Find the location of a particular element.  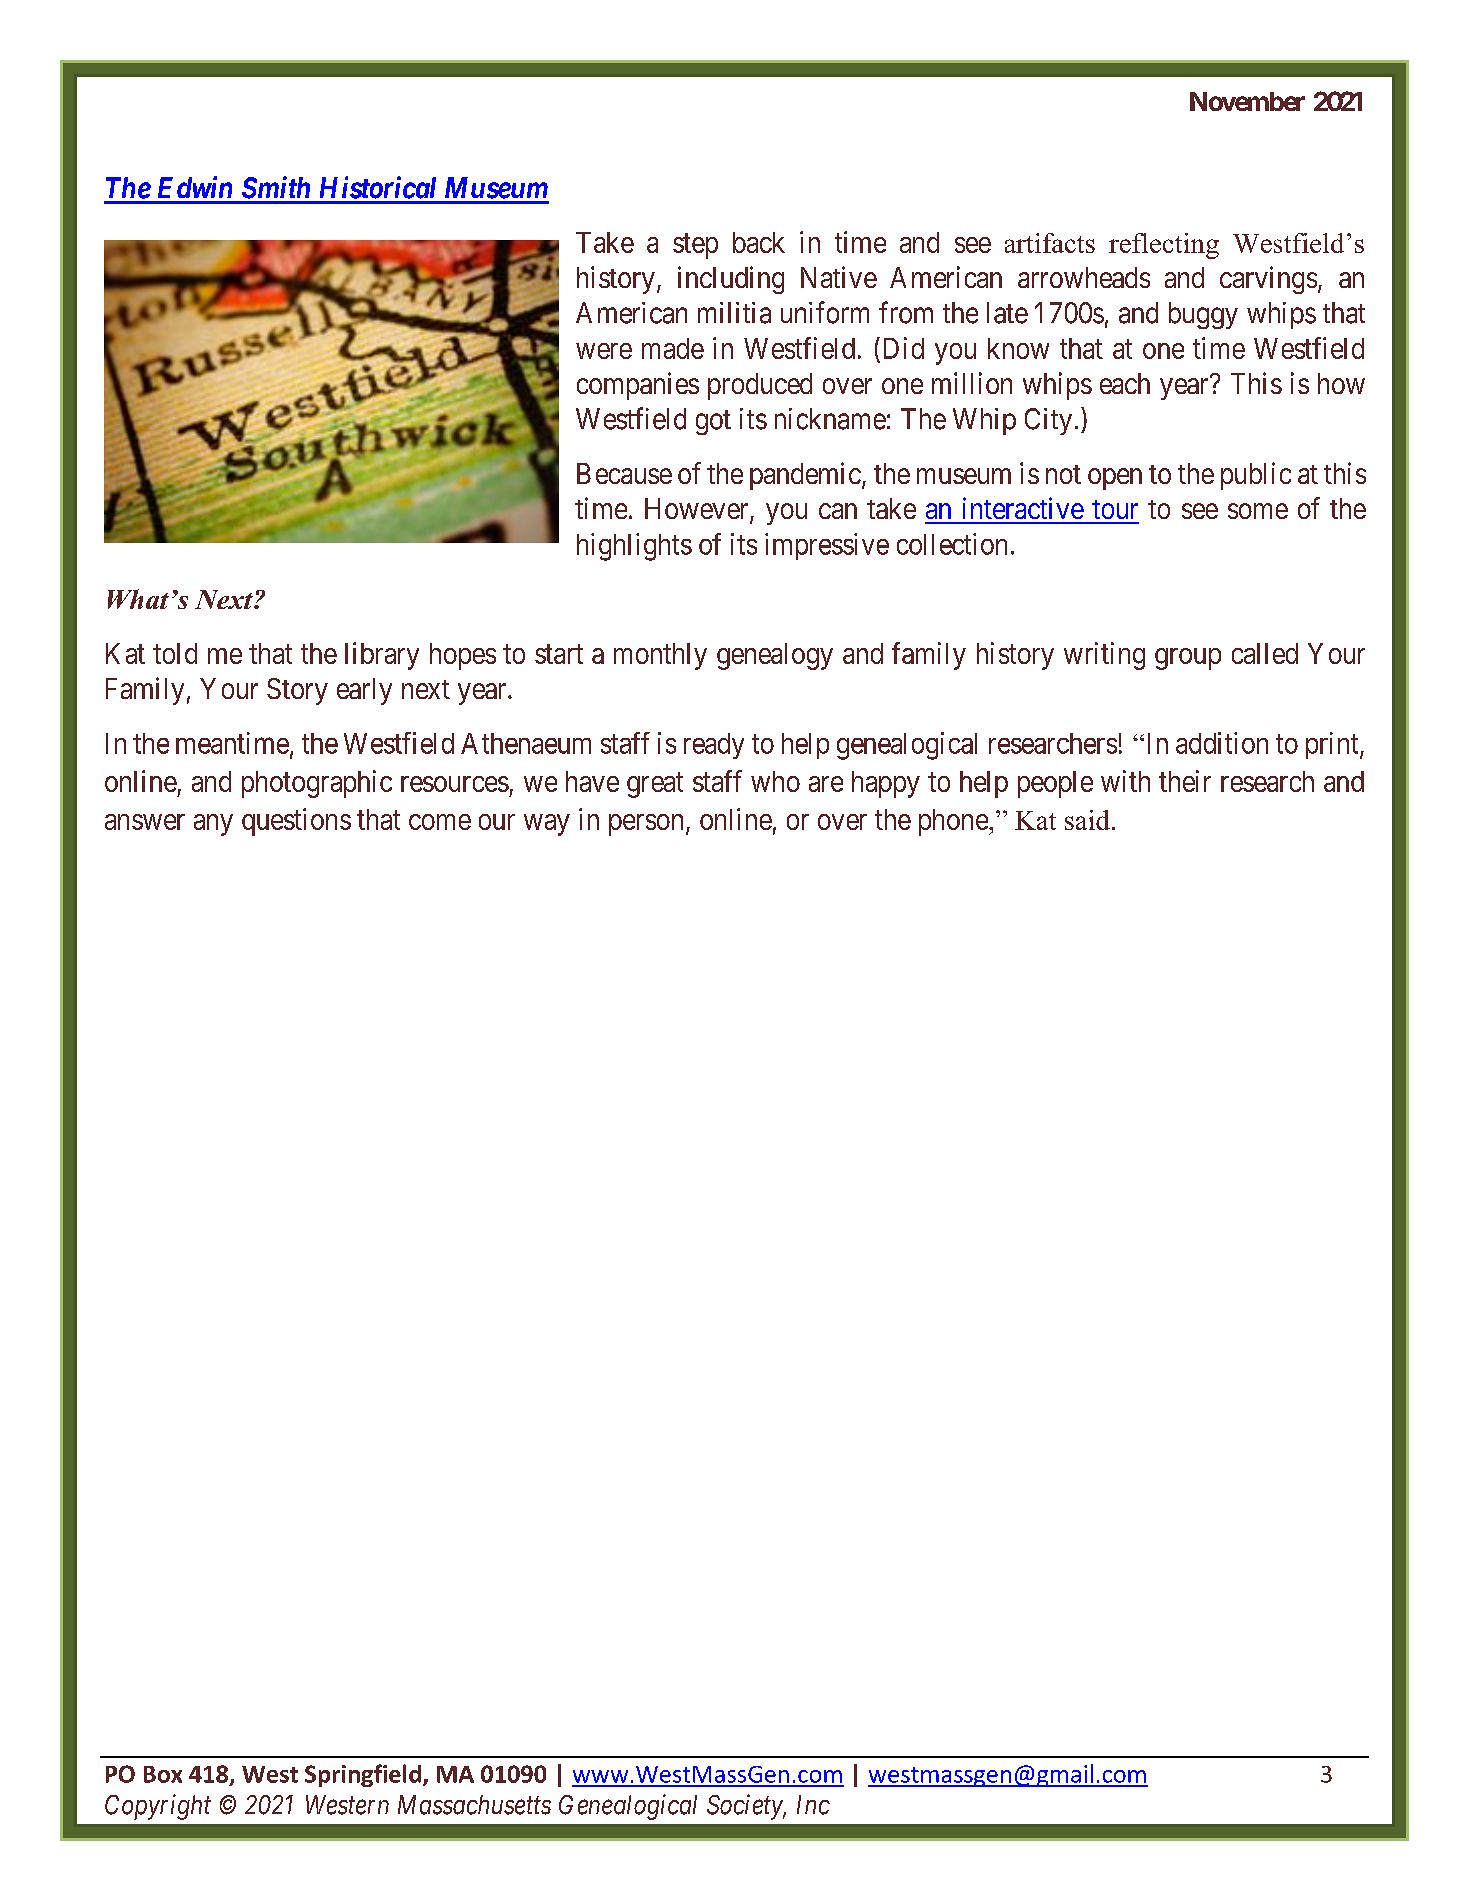

early is located at coordinates (364, 691).
